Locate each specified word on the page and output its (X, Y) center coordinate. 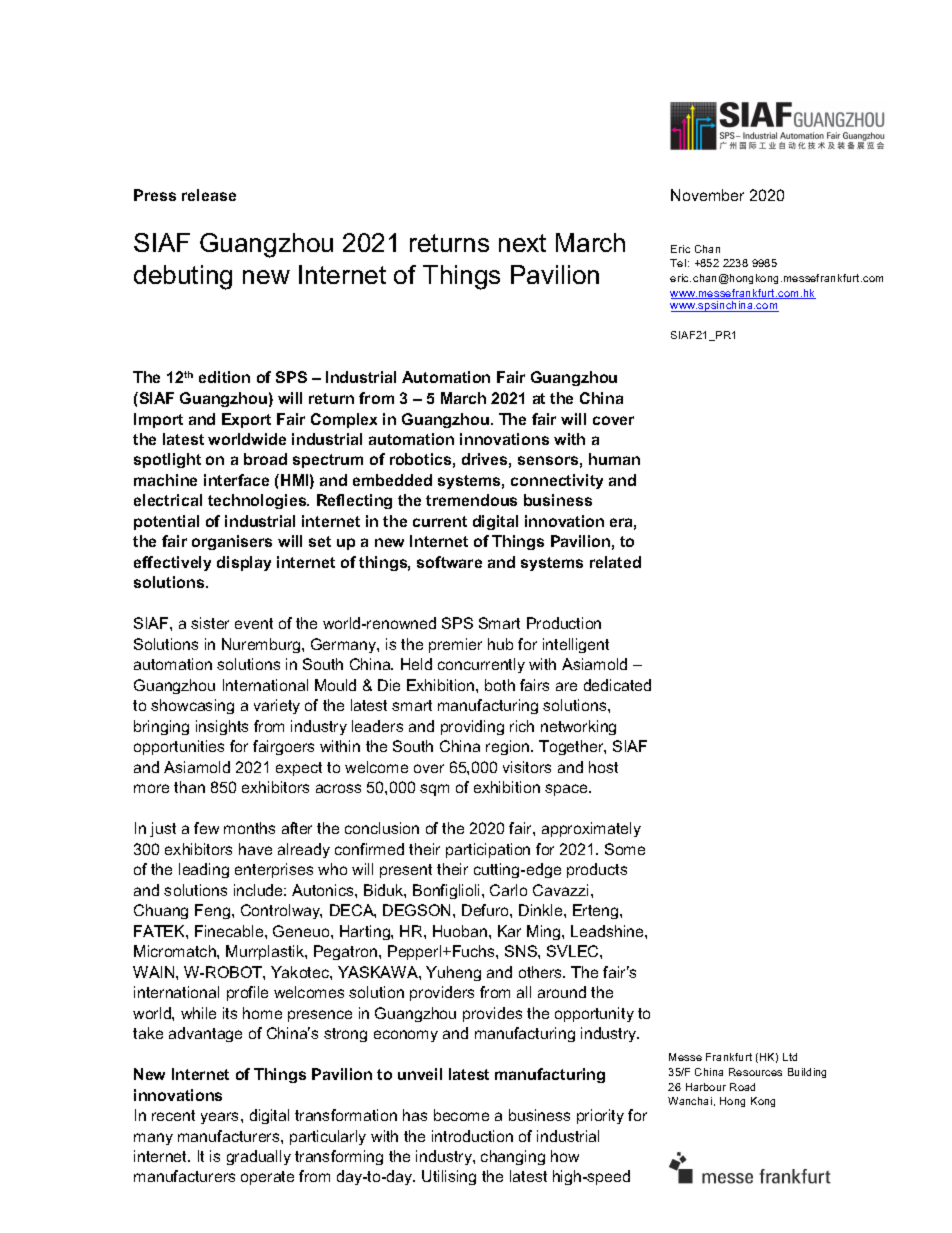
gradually (259, 1157)
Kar (509, 931)
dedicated (617, 685)
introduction (472, 1136)
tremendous (471, 500)
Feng (214, 911)
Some (625, 849)
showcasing (192, 706)
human (614, 459)
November (707, 195)
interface (236, 480)
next (522, 243)
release (209, 195)
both (500, 685)
